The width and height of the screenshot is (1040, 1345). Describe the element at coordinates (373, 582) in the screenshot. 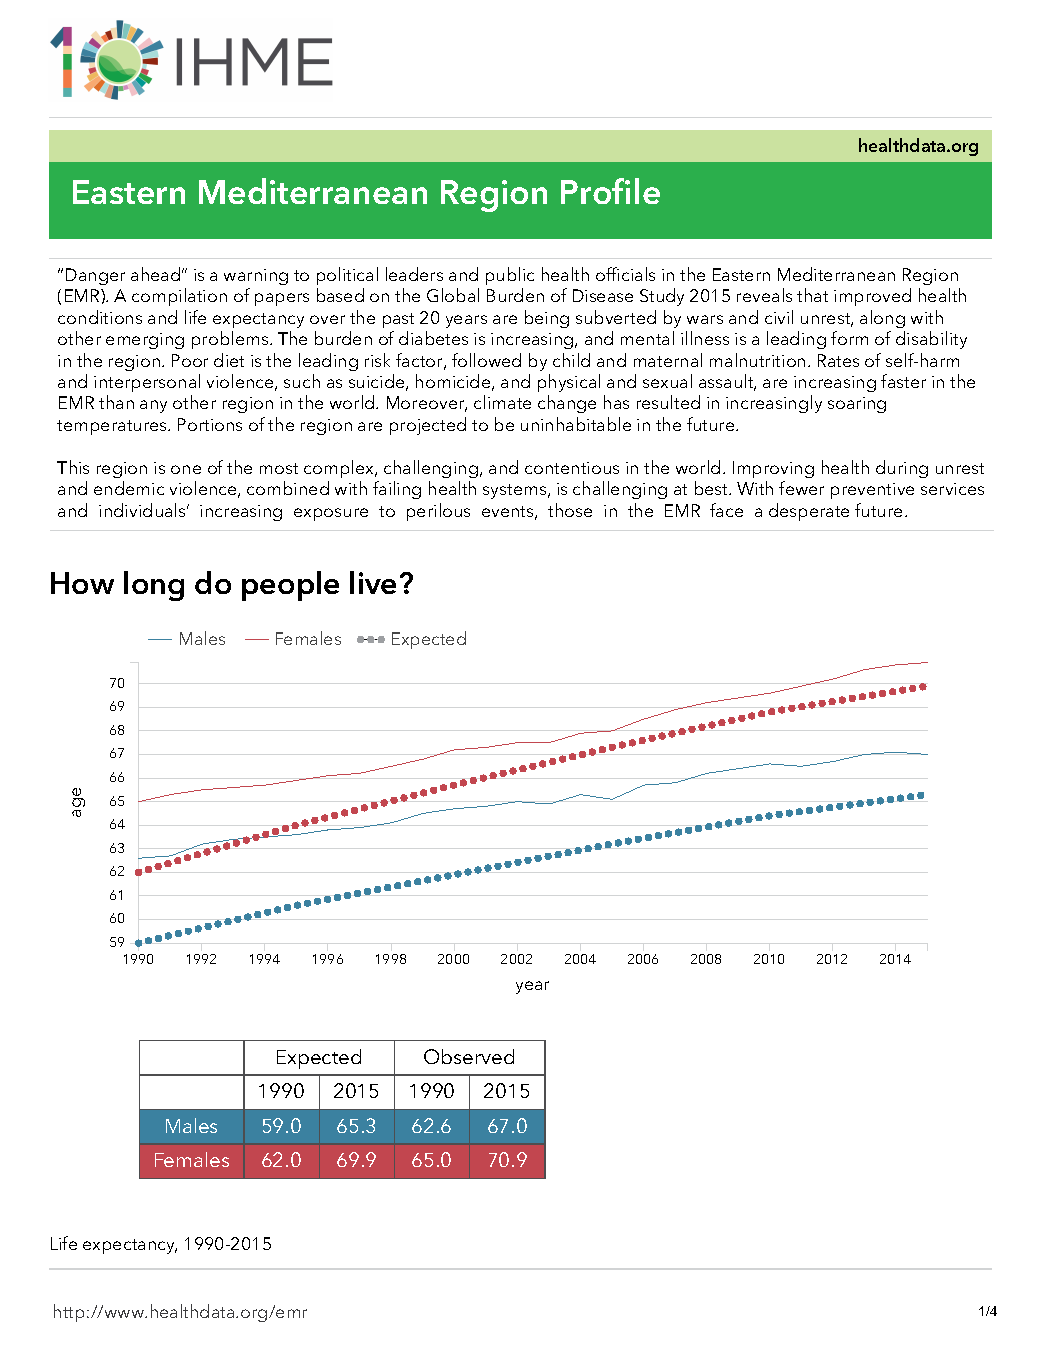

I see `live` at that location.
